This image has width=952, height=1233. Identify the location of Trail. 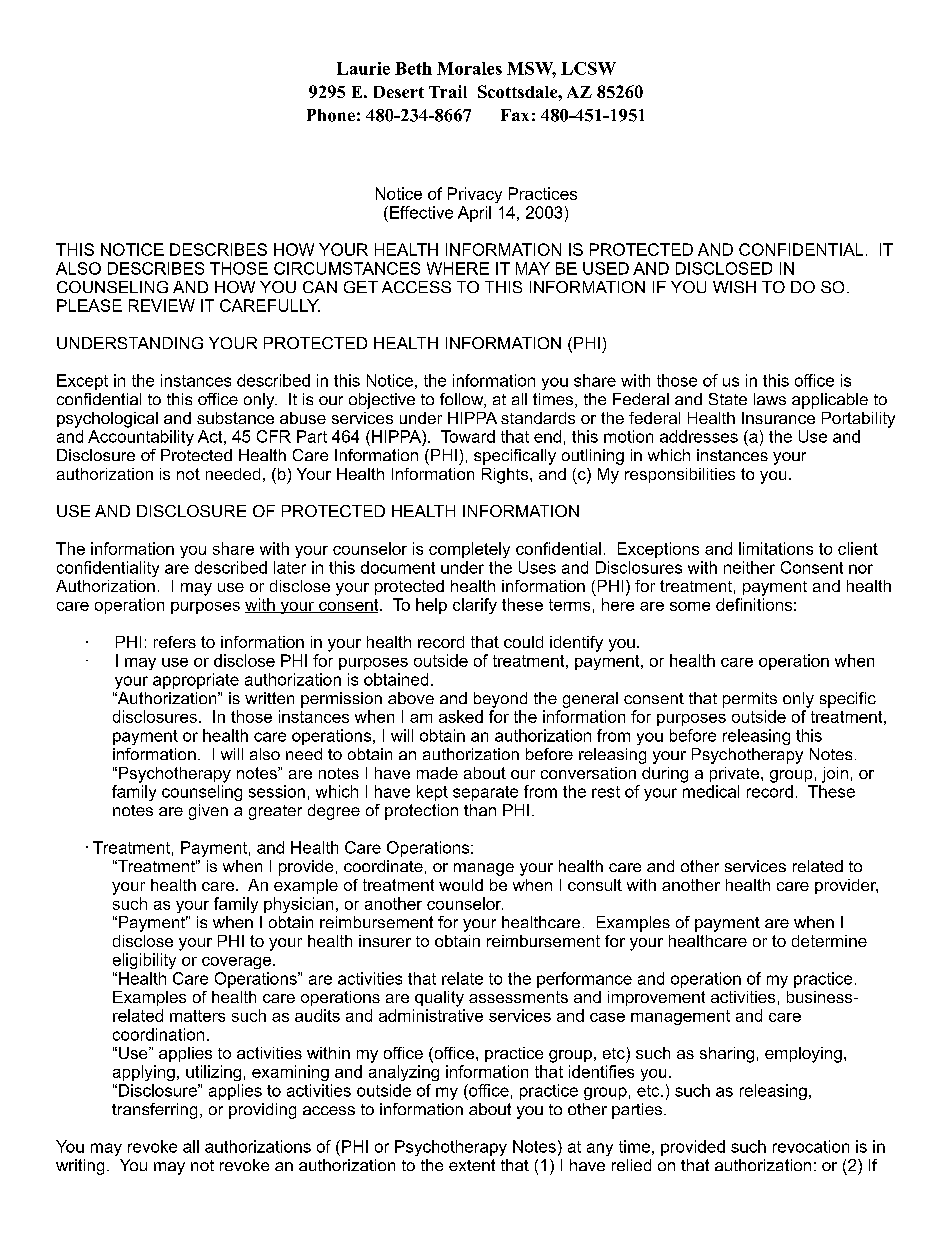
(448, 91).
